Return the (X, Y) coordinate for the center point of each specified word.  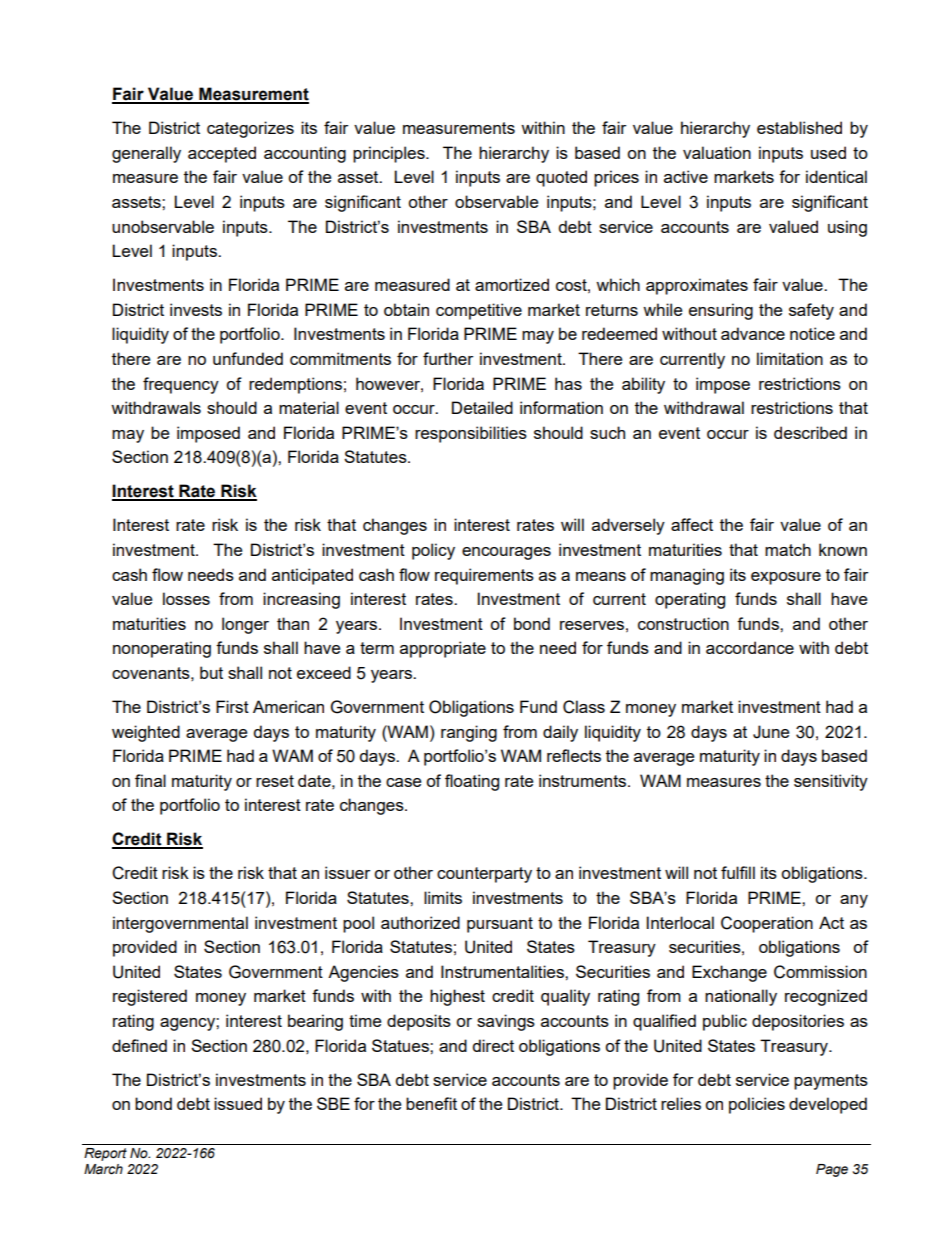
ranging (469, 733)
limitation (790, 358)
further (448, 358)
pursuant (500, 925)
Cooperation (767, 924)
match (788, 549)
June (771, 732)
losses (186, 598)
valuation (717, 152)
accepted (222, 154)
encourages (506, 553)
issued (238, 1103)
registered (150, 997)
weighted (146, 733)
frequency (181, 385)
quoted (561, 178)
